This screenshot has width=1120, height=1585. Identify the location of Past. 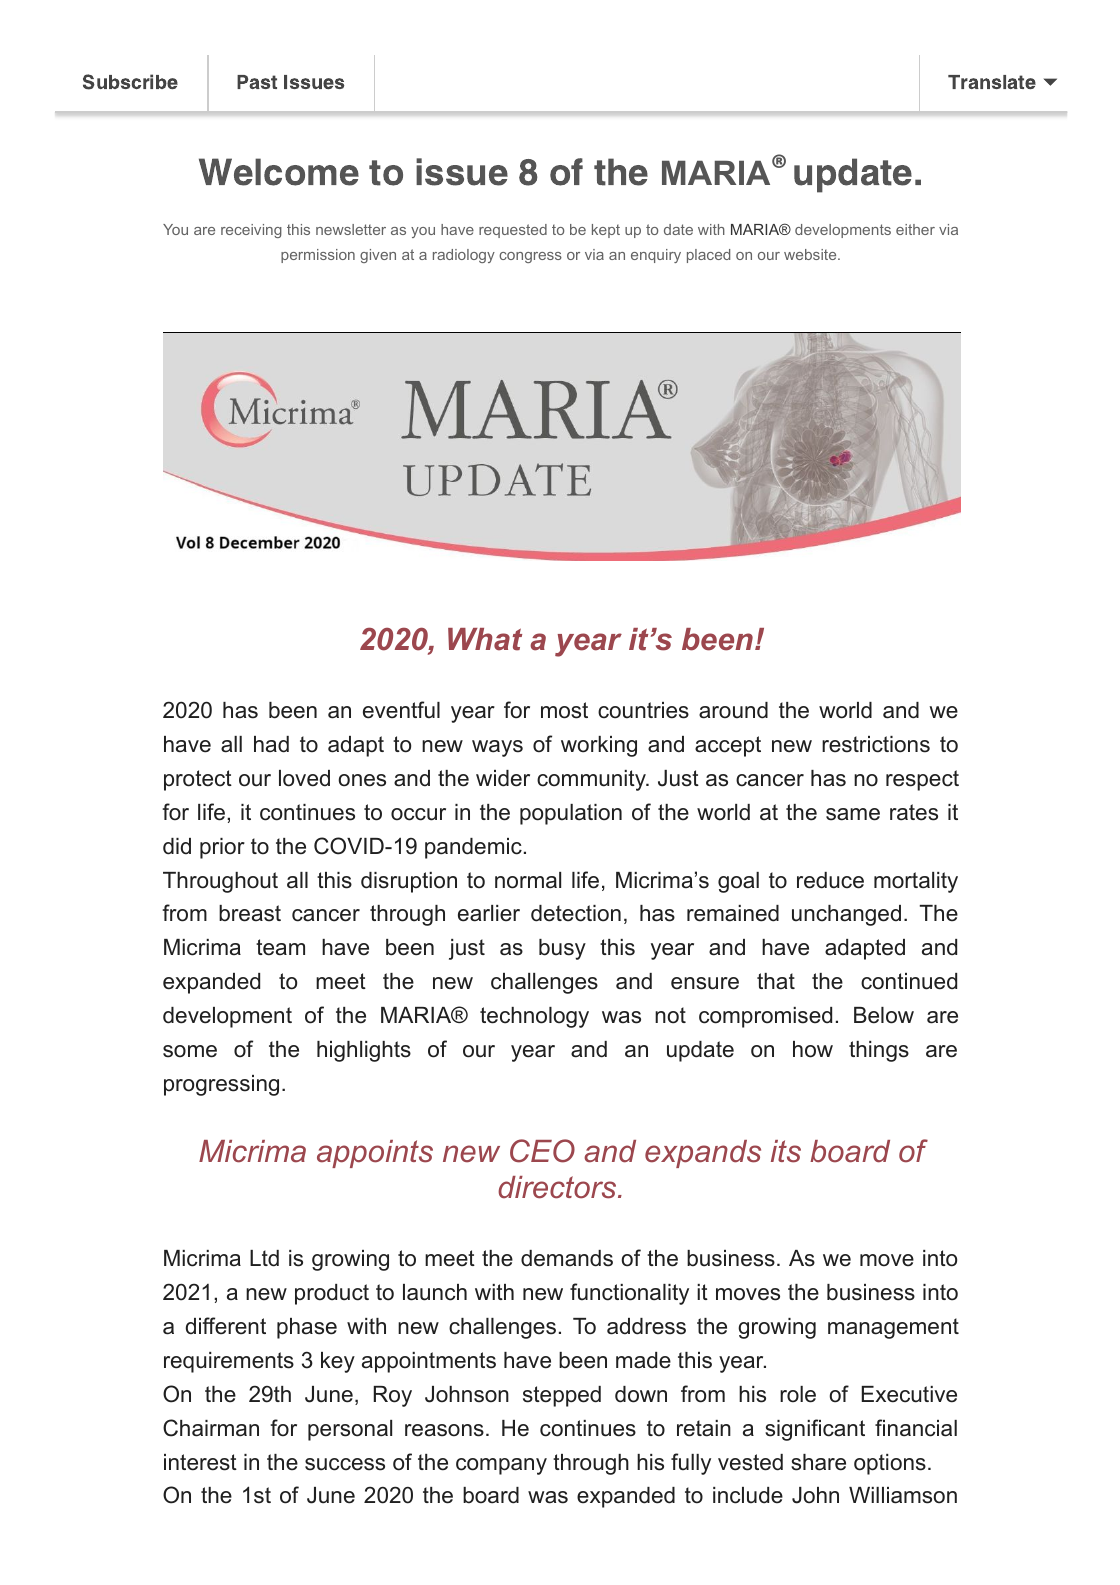
(257, 82).
